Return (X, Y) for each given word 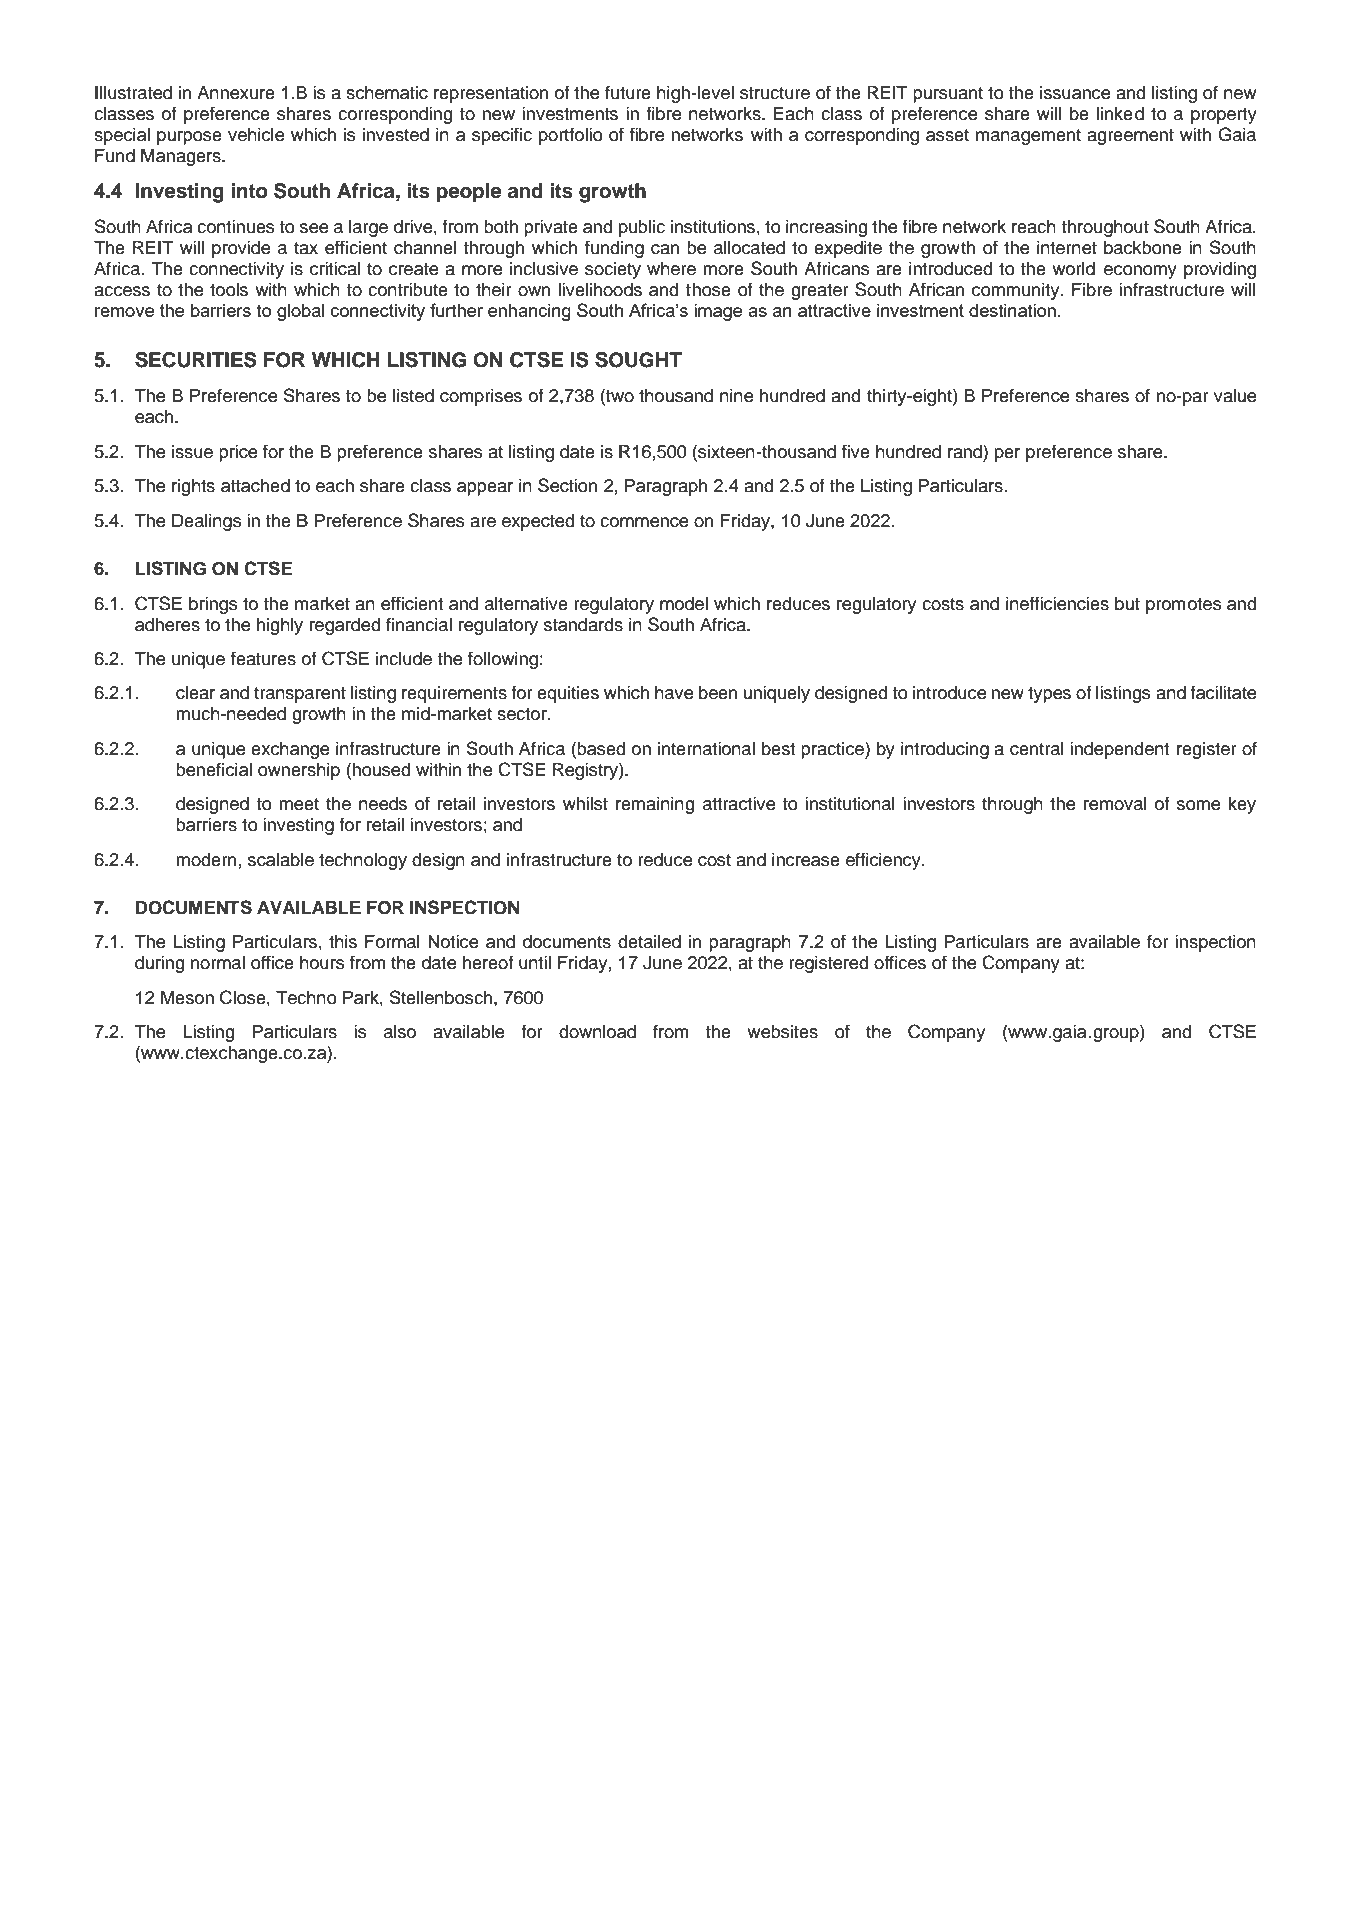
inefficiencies (1057, 603)
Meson (187, 998)
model (684, 604)
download (597, 1032)
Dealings (207, 522)
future (628, 92)
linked (1120, 114)
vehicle (256, 135)
